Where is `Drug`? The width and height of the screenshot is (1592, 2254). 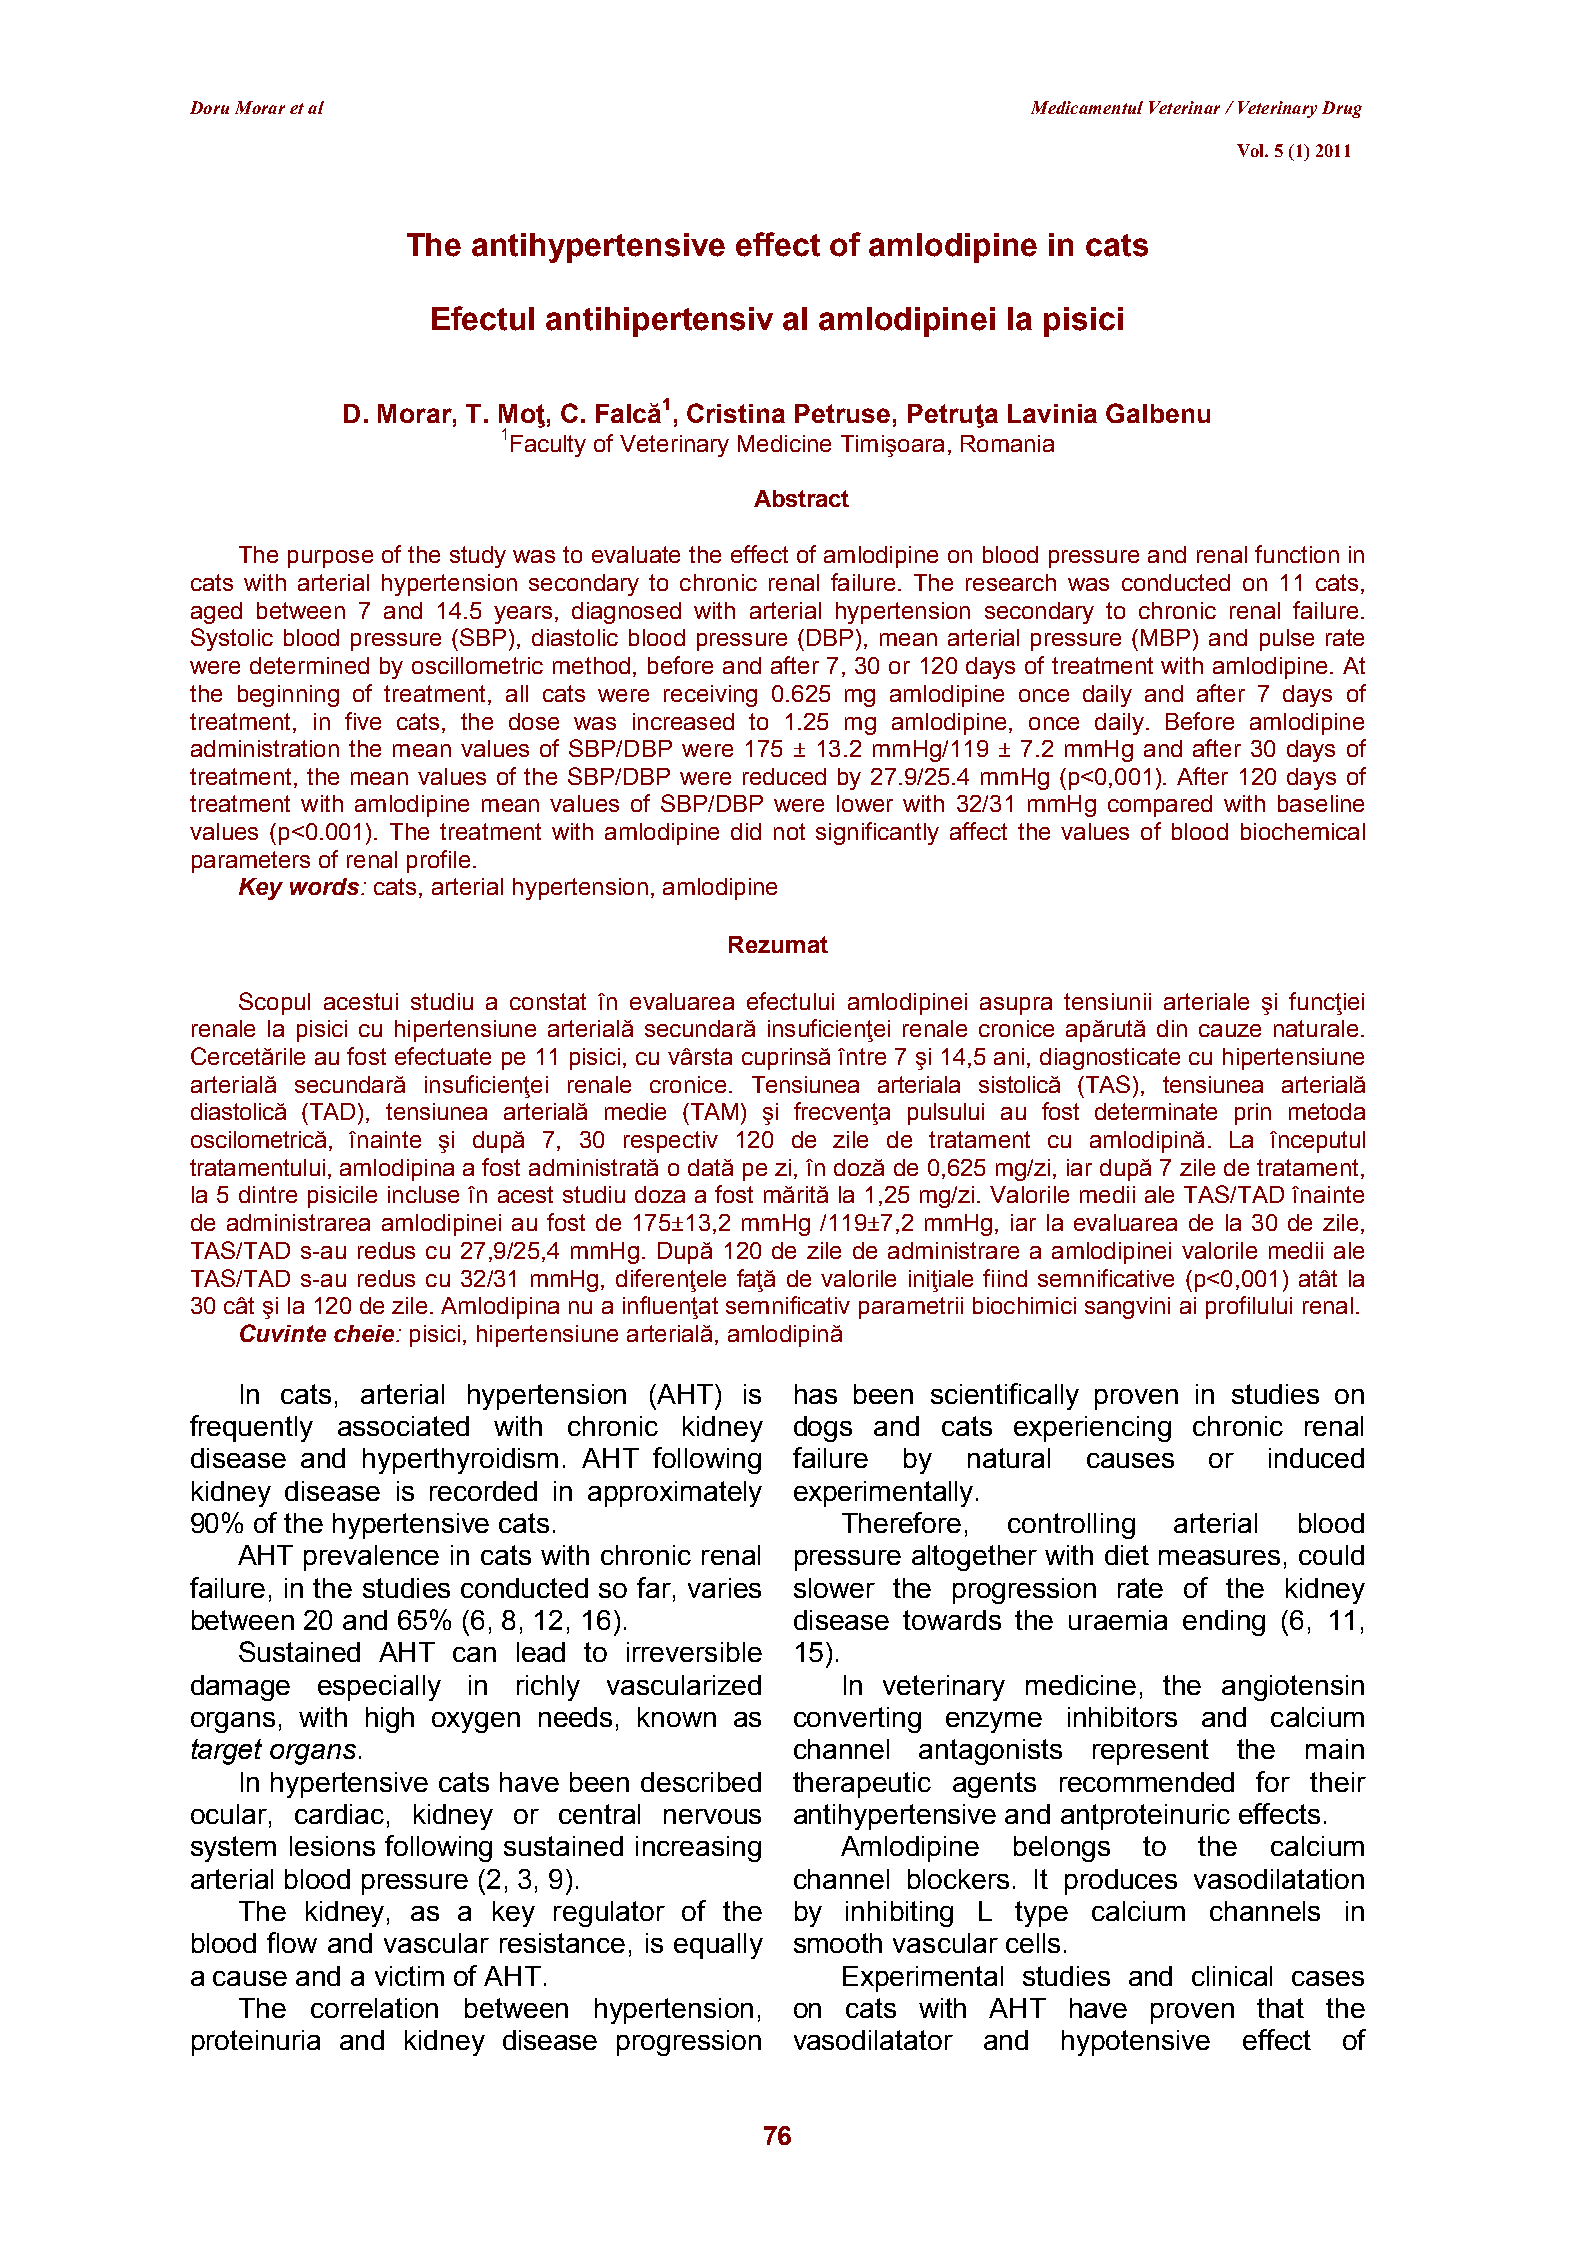
Drug is located at coordinates (1342, 109).
